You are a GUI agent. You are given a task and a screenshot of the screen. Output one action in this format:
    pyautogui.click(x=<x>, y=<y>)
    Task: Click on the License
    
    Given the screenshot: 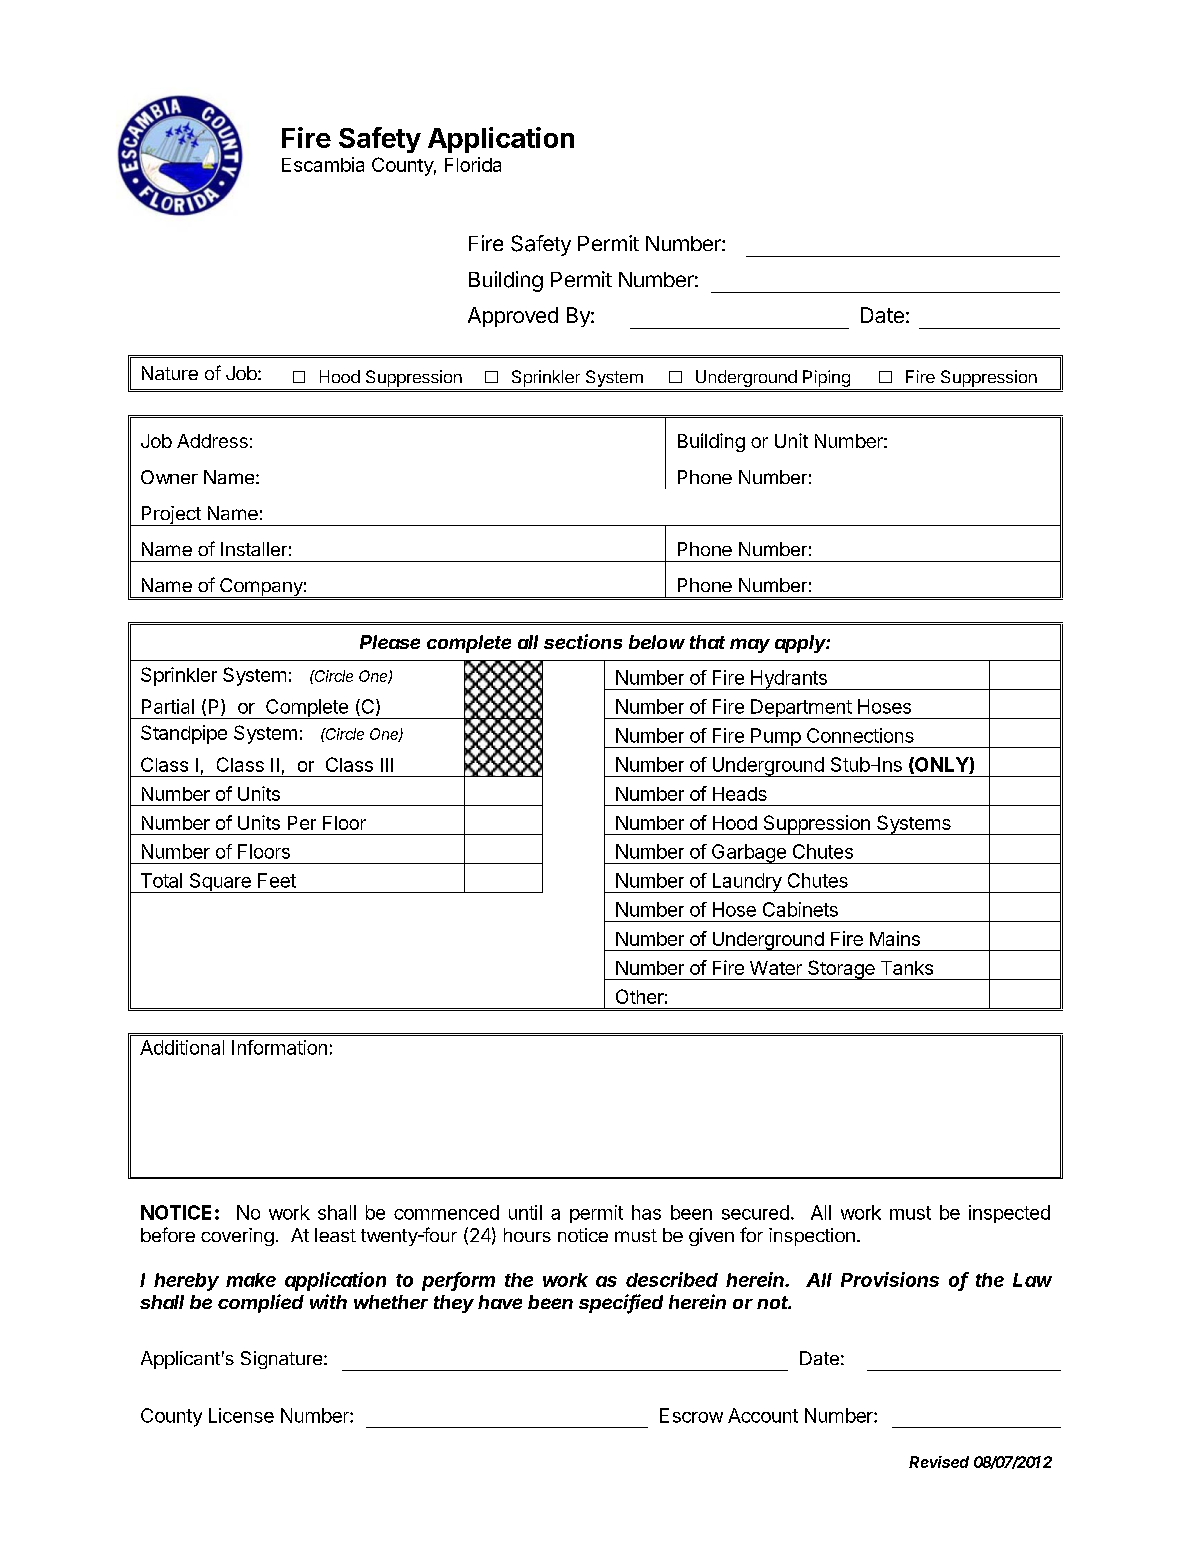 What is the action you would take?
    pyautogui.click(x=241, y=1415)
